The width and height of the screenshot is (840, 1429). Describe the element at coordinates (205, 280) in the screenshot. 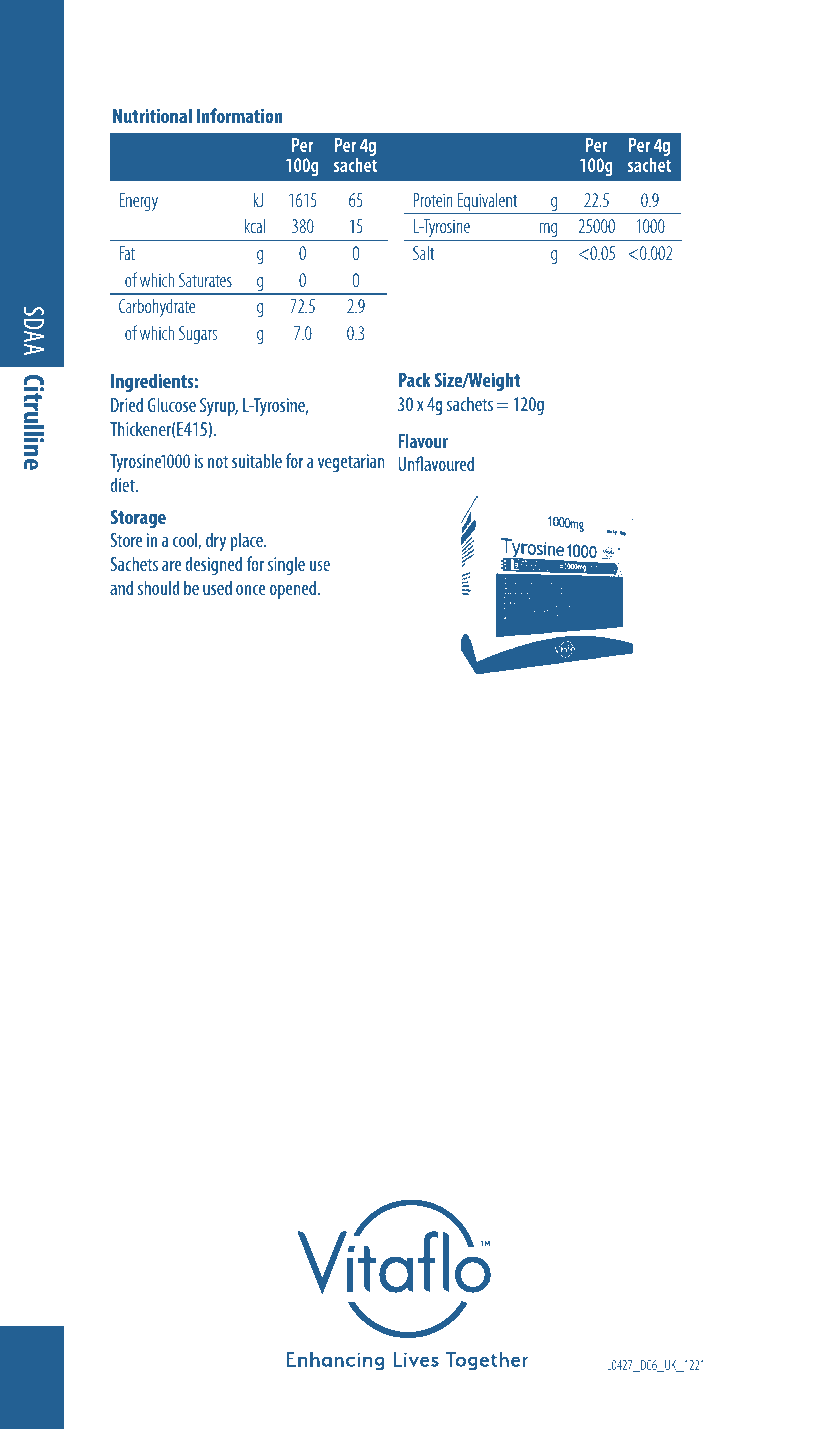

I see `Saturates` at that location.
